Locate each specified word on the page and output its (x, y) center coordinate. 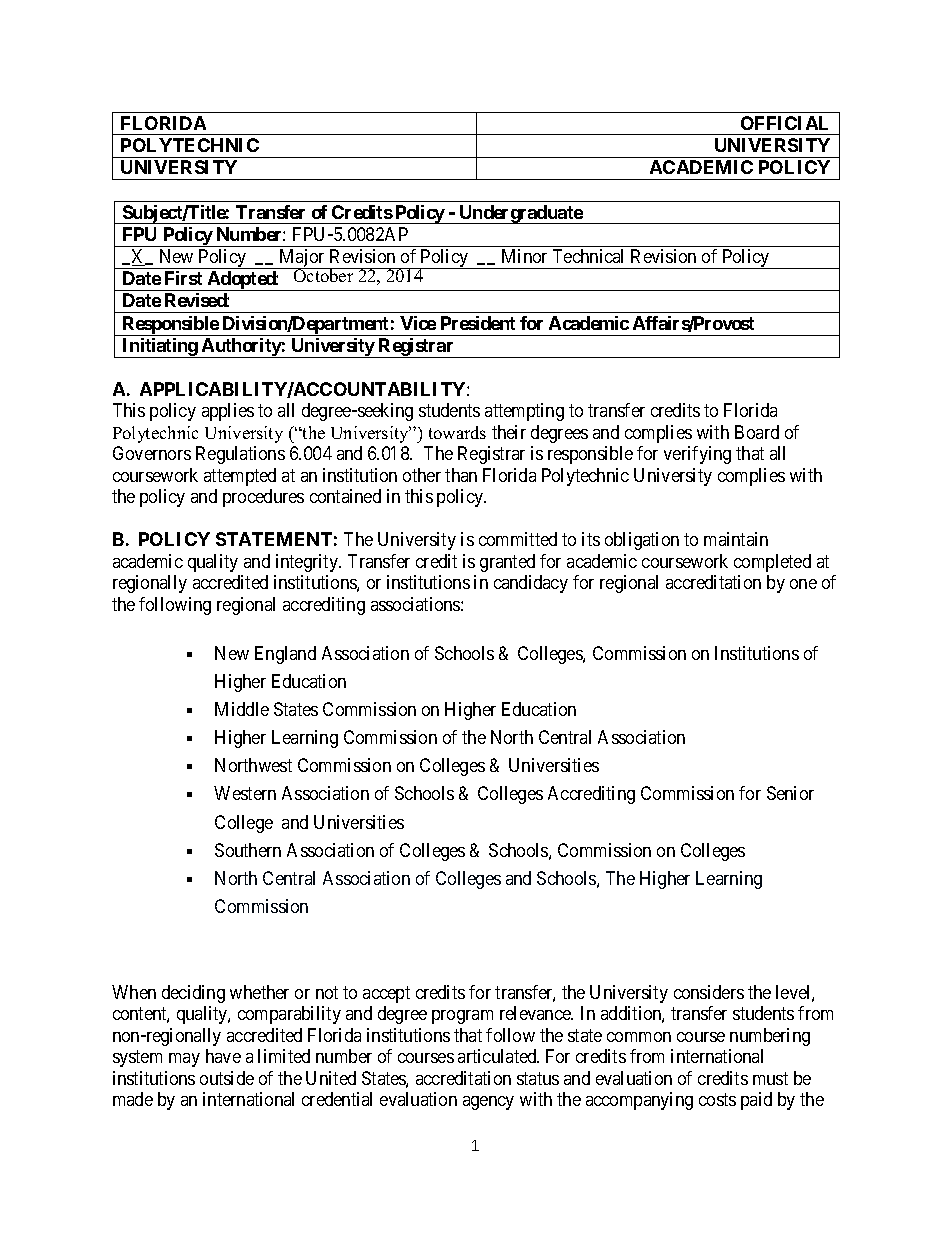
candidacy (531, 584)
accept (386, 994)
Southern (248, 850)
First (183, 278)
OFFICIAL (784, 123)
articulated (498, 1056)
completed (772, 563)
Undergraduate (520, 214)
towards (457, 432)
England (285, 655)
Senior (790, 793)
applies (228, 412)
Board (757, 432)
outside (227, 1078)
